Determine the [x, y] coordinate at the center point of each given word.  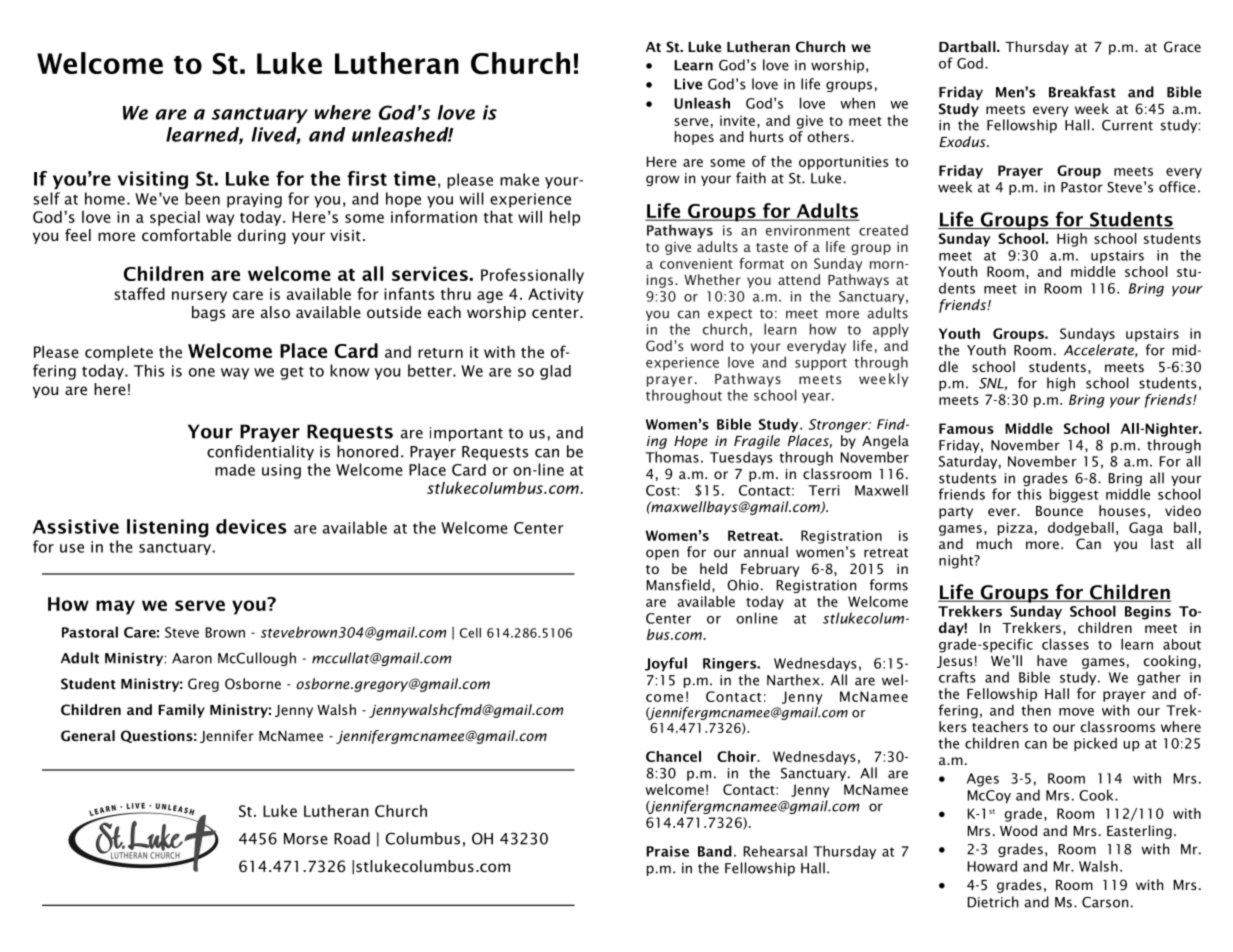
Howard [992, 866]
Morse [306, 839]
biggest [1074, 495]
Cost [661, 490]
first [367, 178]
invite [737, 120]
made [235, 470]
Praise [667, 851]
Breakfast [1082, 92]
